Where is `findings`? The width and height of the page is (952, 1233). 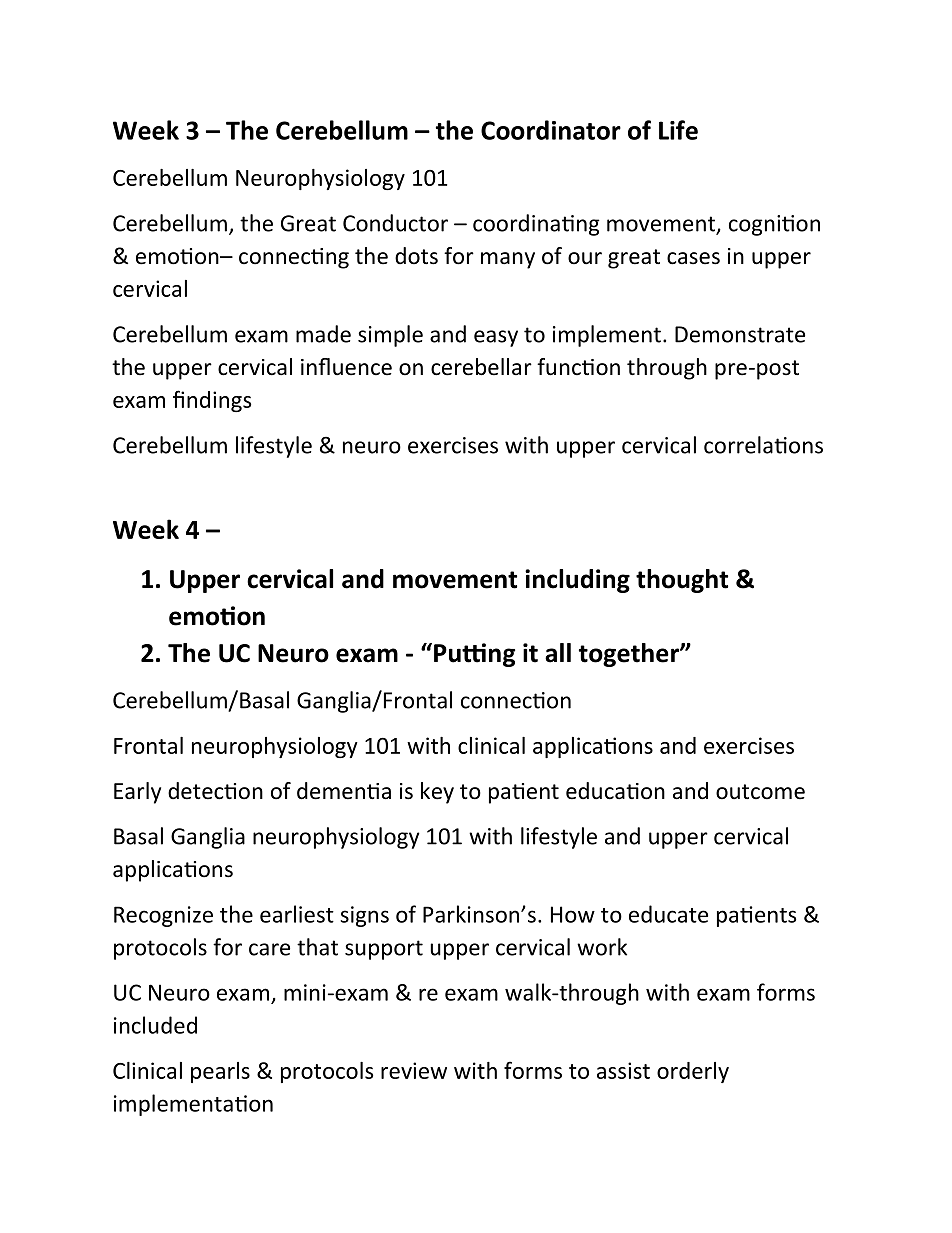 findings is located at coordinates (212, 401).
